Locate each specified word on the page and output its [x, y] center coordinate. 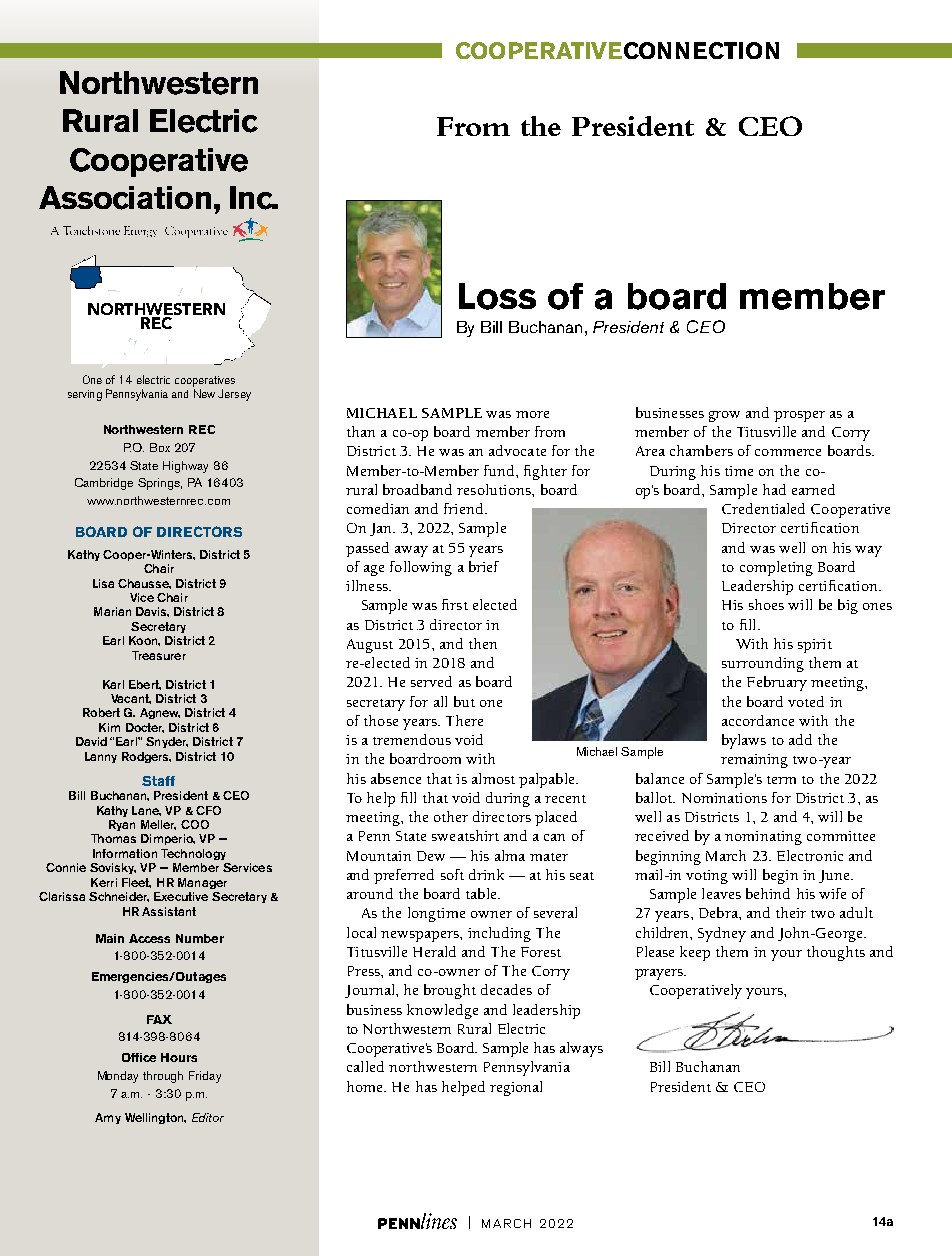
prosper [799, 416]
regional [516, 1088]
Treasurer [159, 655]
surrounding [763, 664]
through [163, 1077]
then [483, 643]
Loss [497, 296]
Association [125, 198]
